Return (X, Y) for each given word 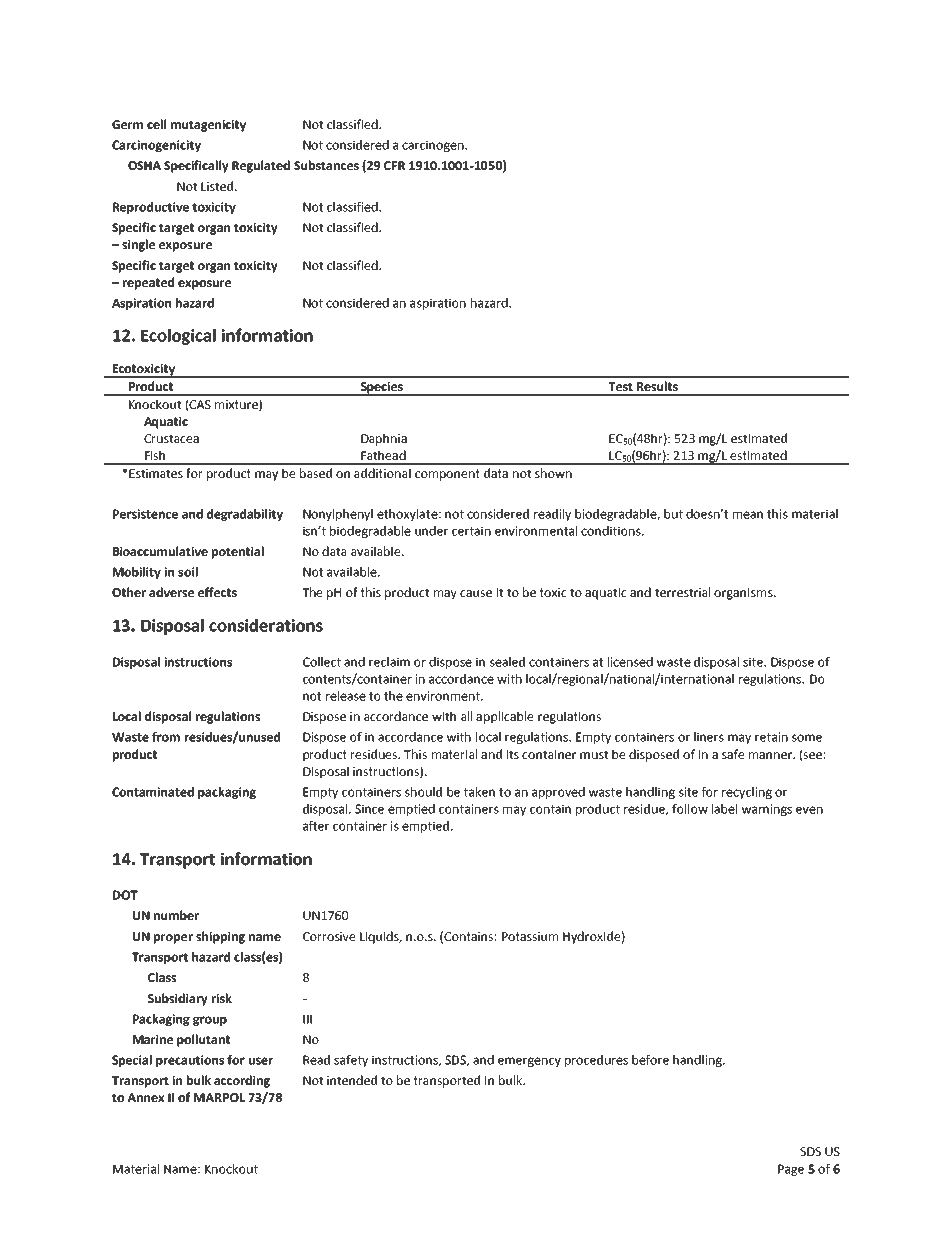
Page (791, 1170)
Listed (218, 186)
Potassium (530, 936)
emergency (529, 1062)
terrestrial (682, 592)
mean (748, 515)
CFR (394, 165)
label (724, 809)
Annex (145, 1097)
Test (620, 386)
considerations (266, 625)
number (176, 915)
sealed (507, 662)
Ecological (178, 337)
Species (381, 389)
